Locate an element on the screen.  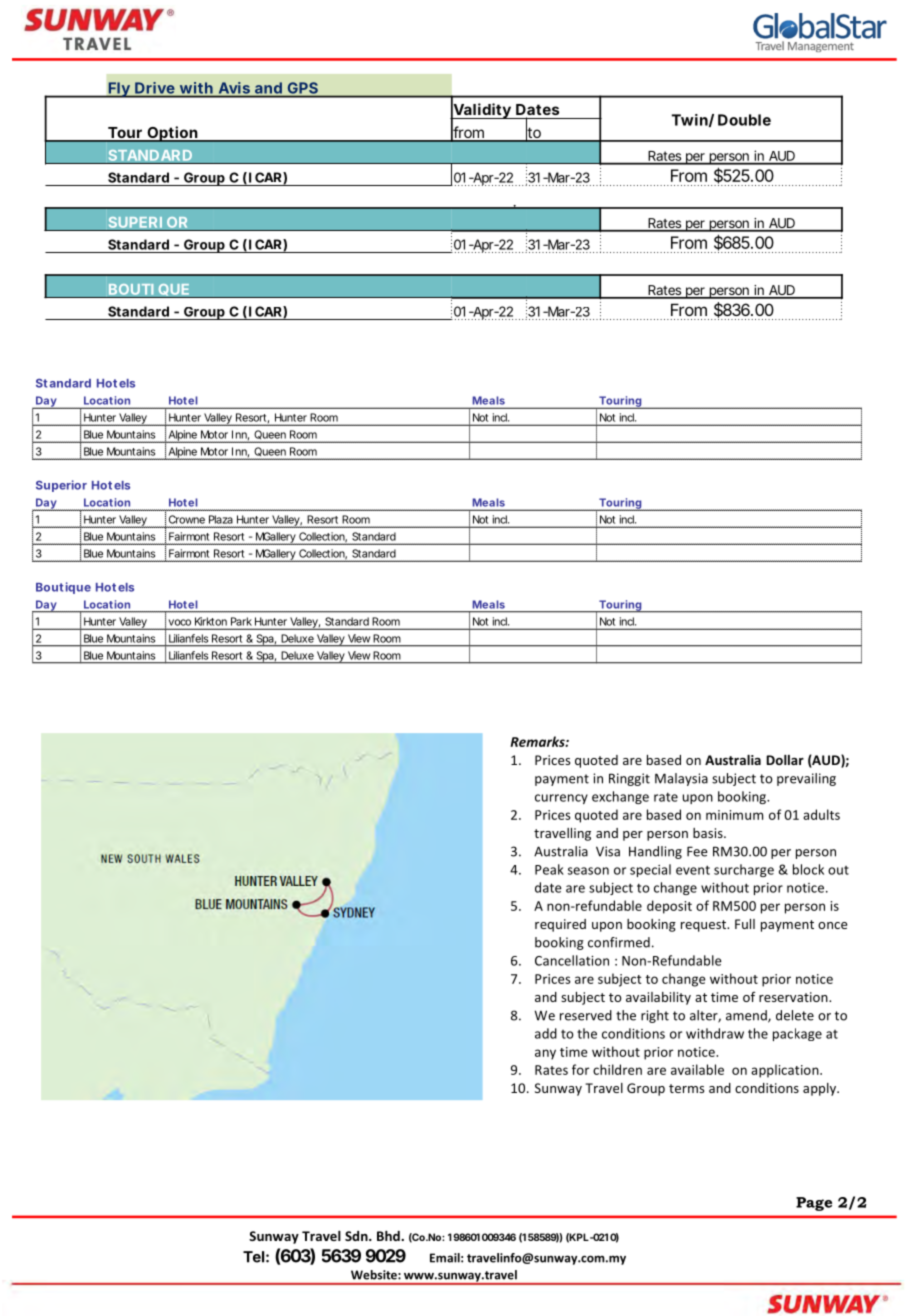
Page is located at coordinates (814, 1204).
